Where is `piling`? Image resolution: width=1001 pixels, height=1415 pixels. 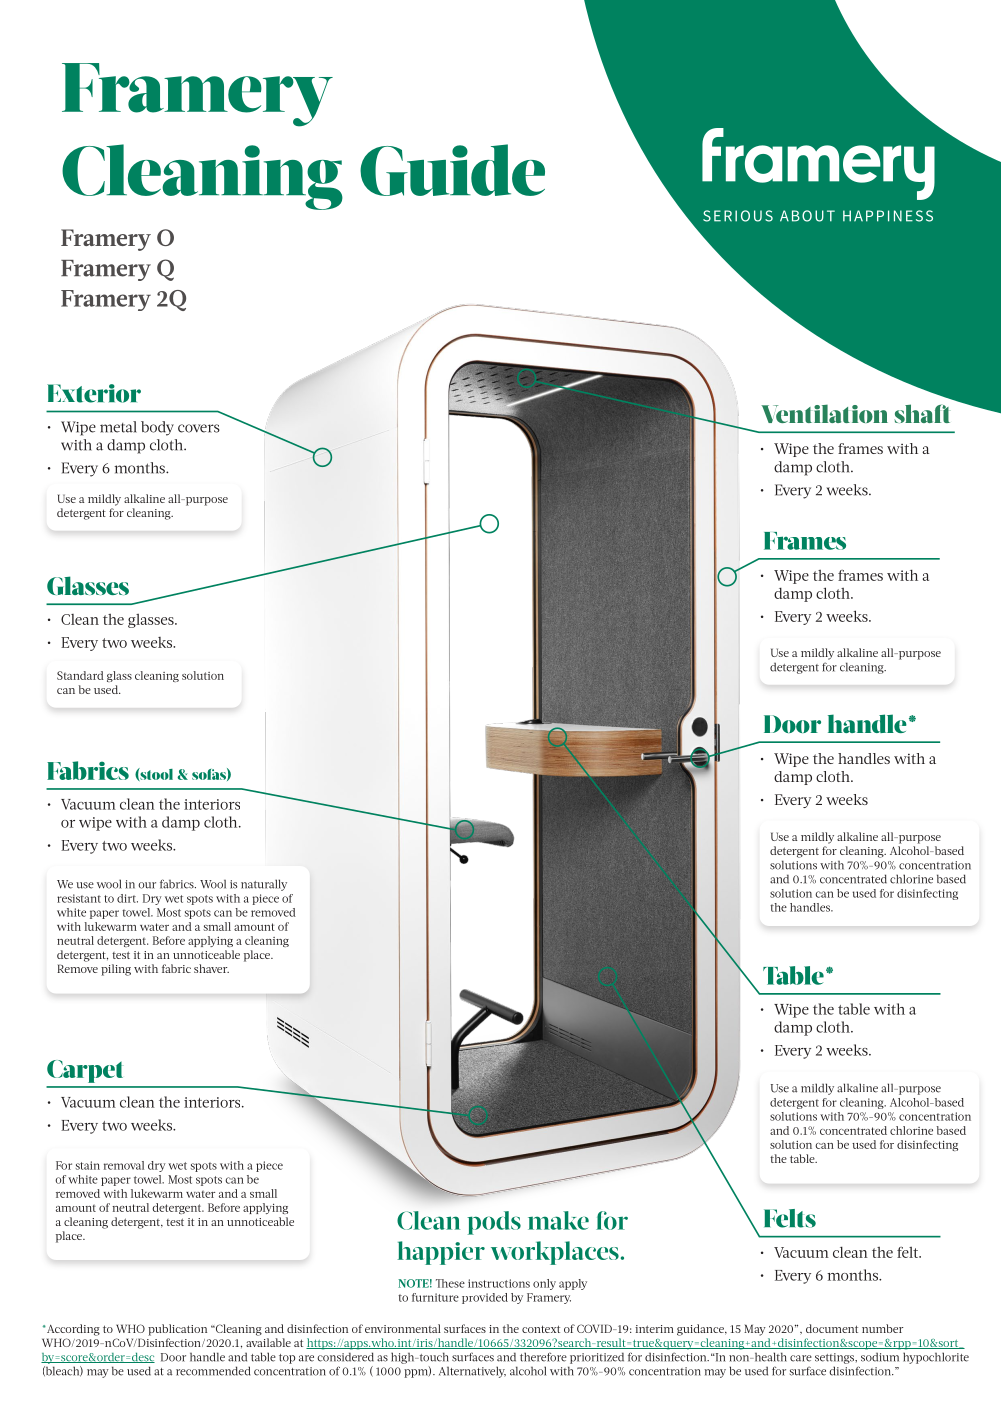
piling is located at coordinates (116, 970).
